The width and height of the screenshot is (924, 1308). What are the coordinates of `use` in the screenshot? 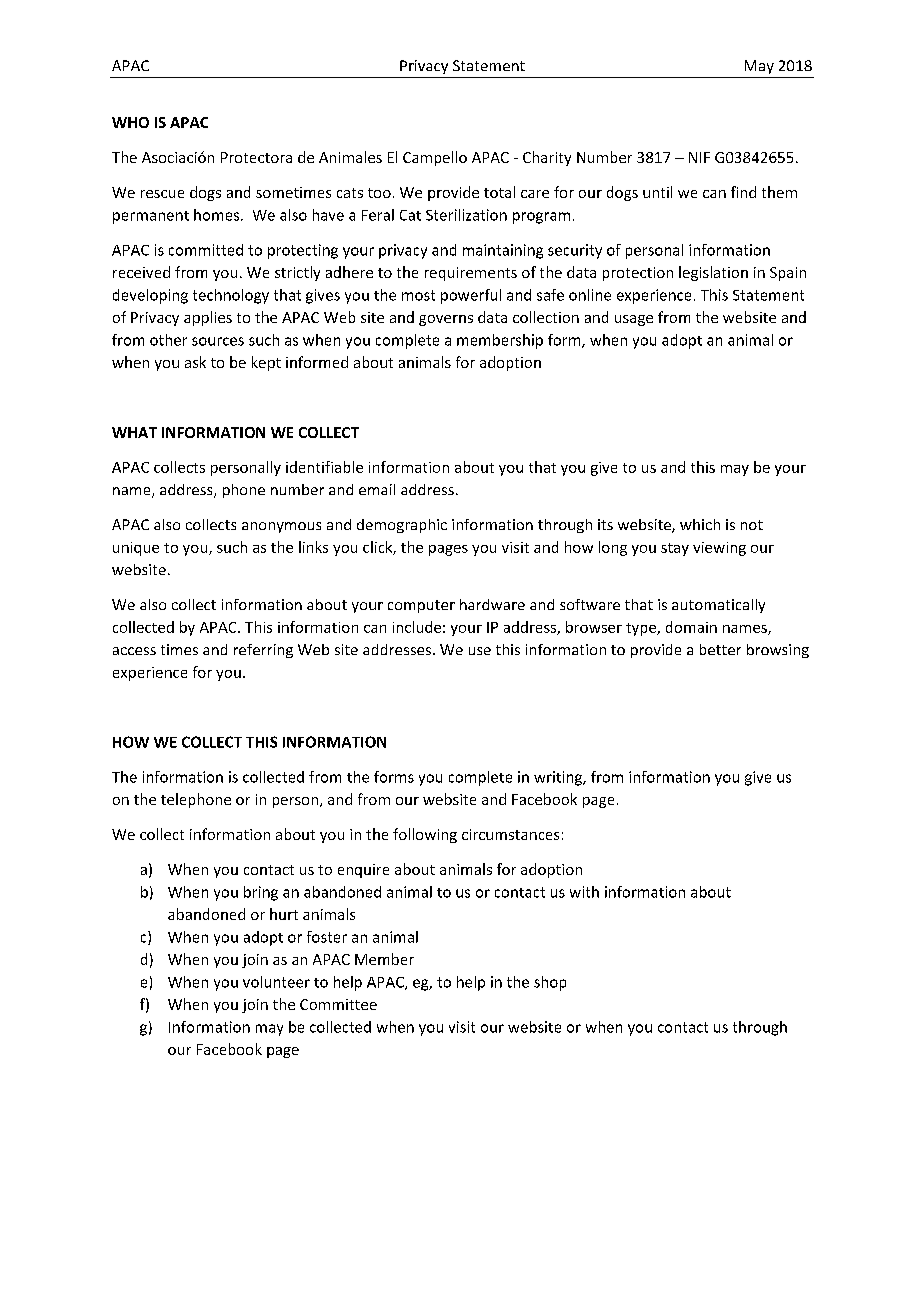 It's located at (480, 651).
